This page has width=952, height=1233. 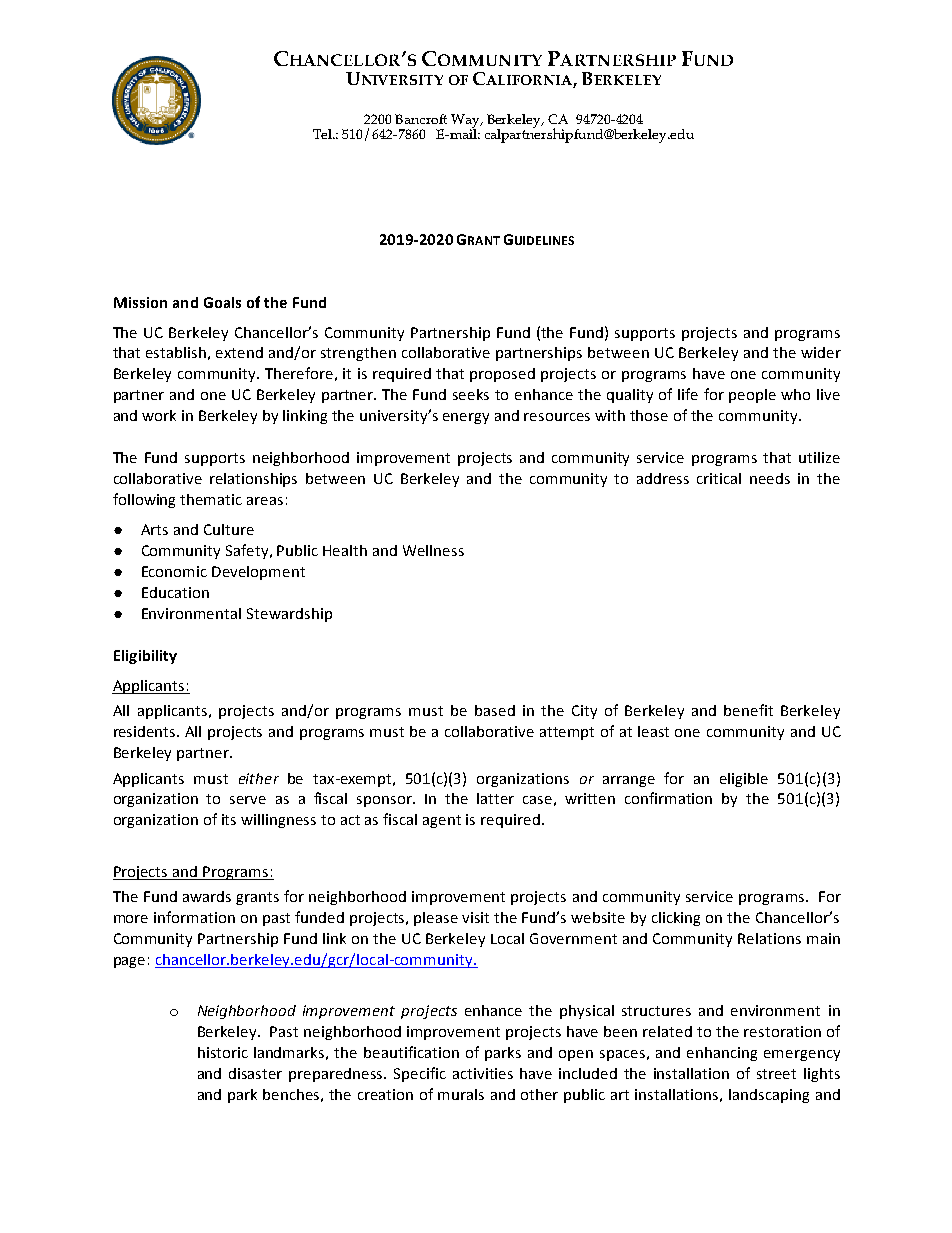 I want to click on Tel, so click(x=324, y=134).
